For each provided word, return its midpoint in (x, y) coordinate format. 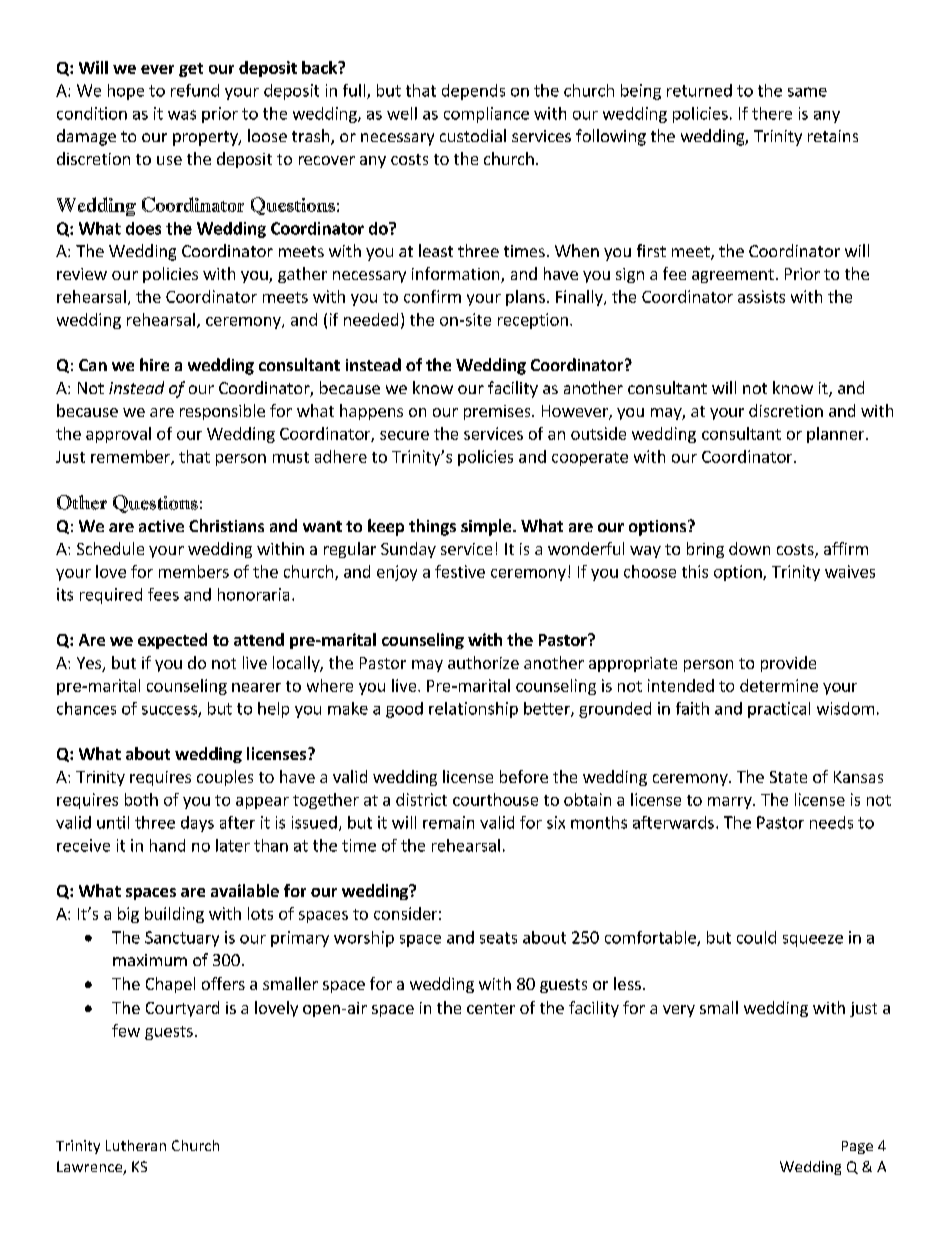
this (695, 571)
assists (761, 296)
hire (154, 364)
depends (473, 92)
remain (448, 822)
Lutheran (136, 1145)
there (772, 113)
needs (831, 822)
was (182, 115)
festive (460, 571)
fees (163, 594)
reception (533, 321)
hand (167, 845)
